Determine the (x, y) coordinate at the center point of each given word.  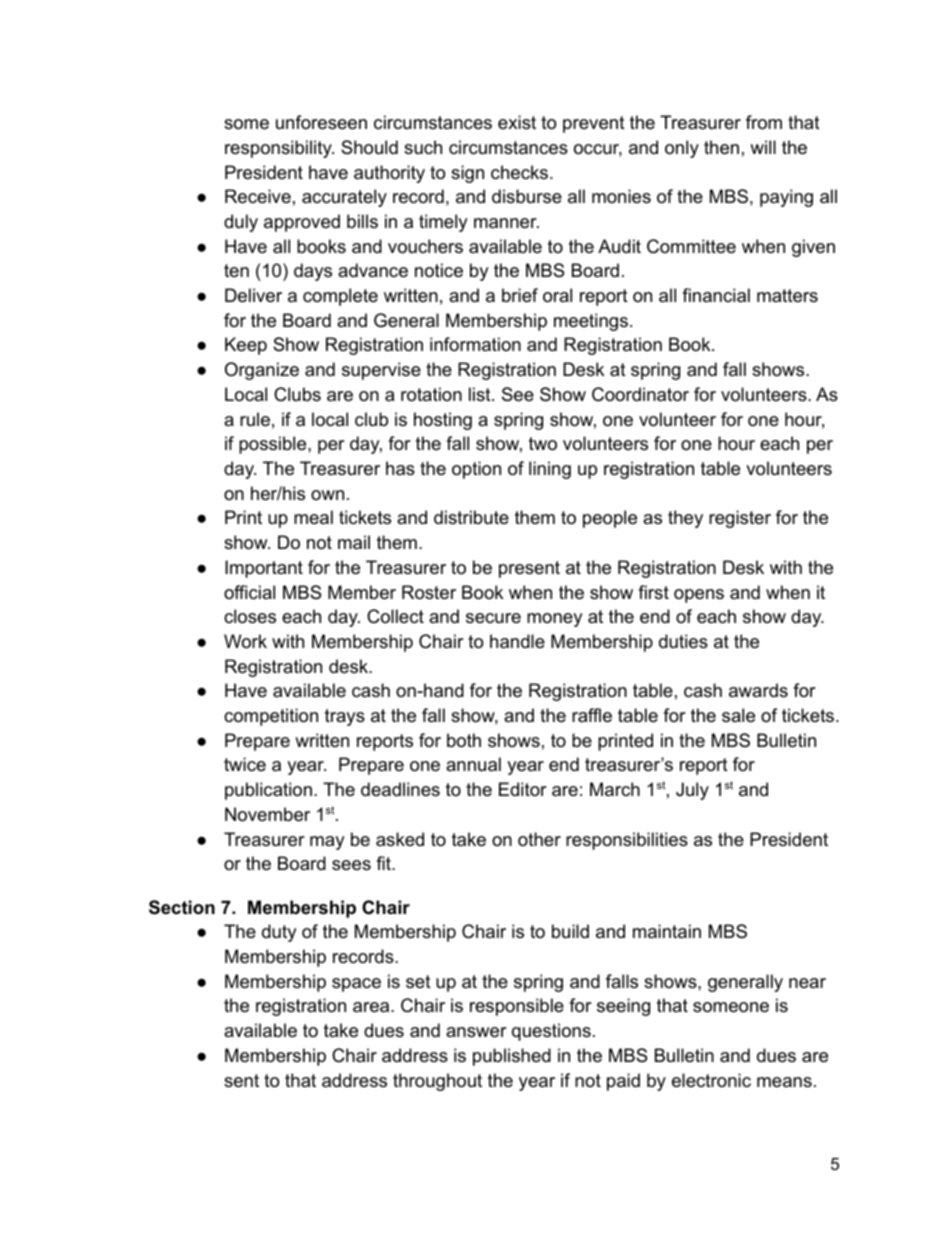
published (512, 1057)
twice (245, 764)
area (372, 1007)
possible (274, 445)
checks (519, 172)
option (476, 470)
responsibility (279, 149)
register (740, 519)
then (721, 147)
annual (473, 764)
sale (738, 715)
